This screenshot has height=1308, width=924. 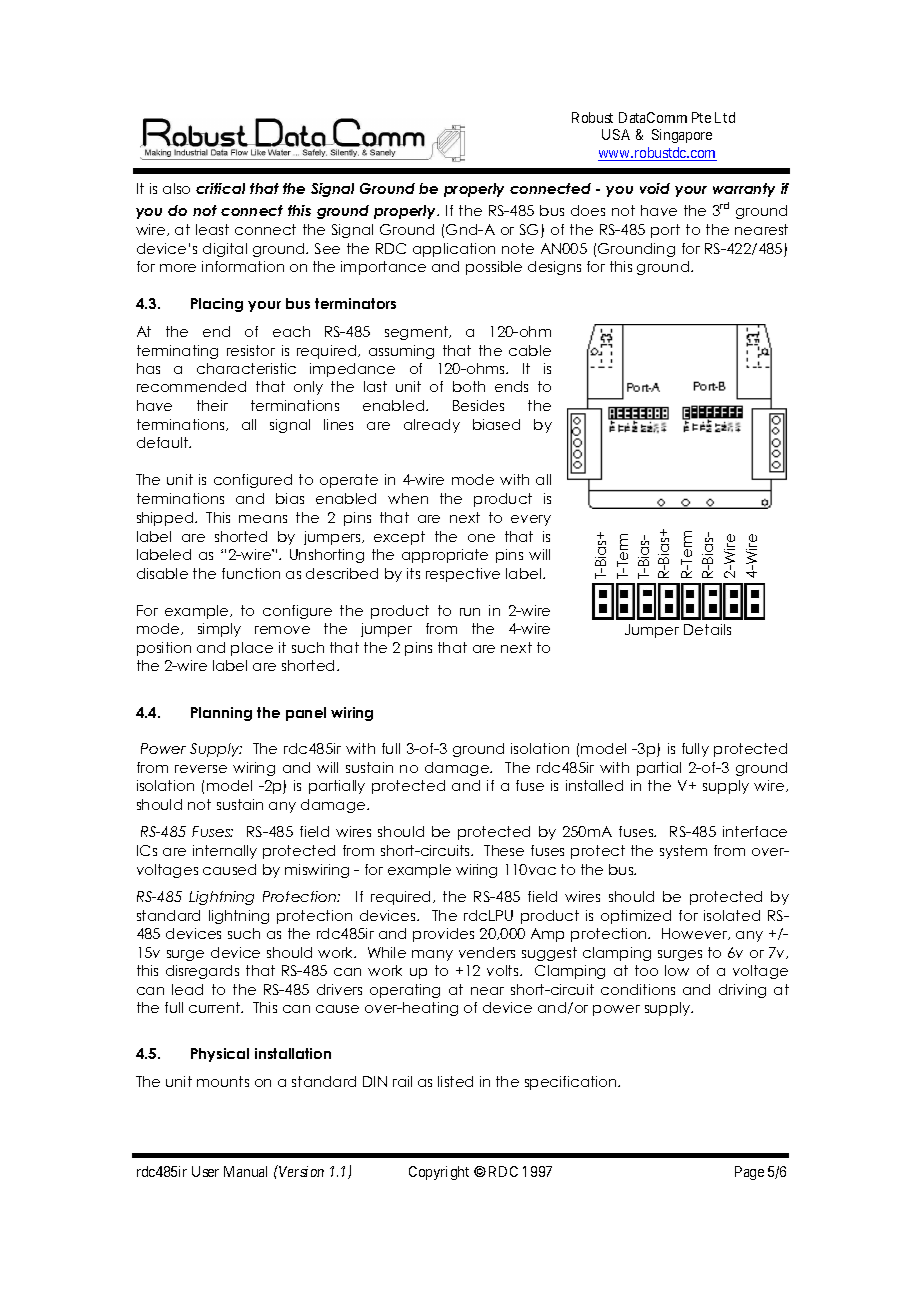 What do you see at coordinates (220, 188) in the screenshot?
I see `critical` at bounding box center [220, 188].
